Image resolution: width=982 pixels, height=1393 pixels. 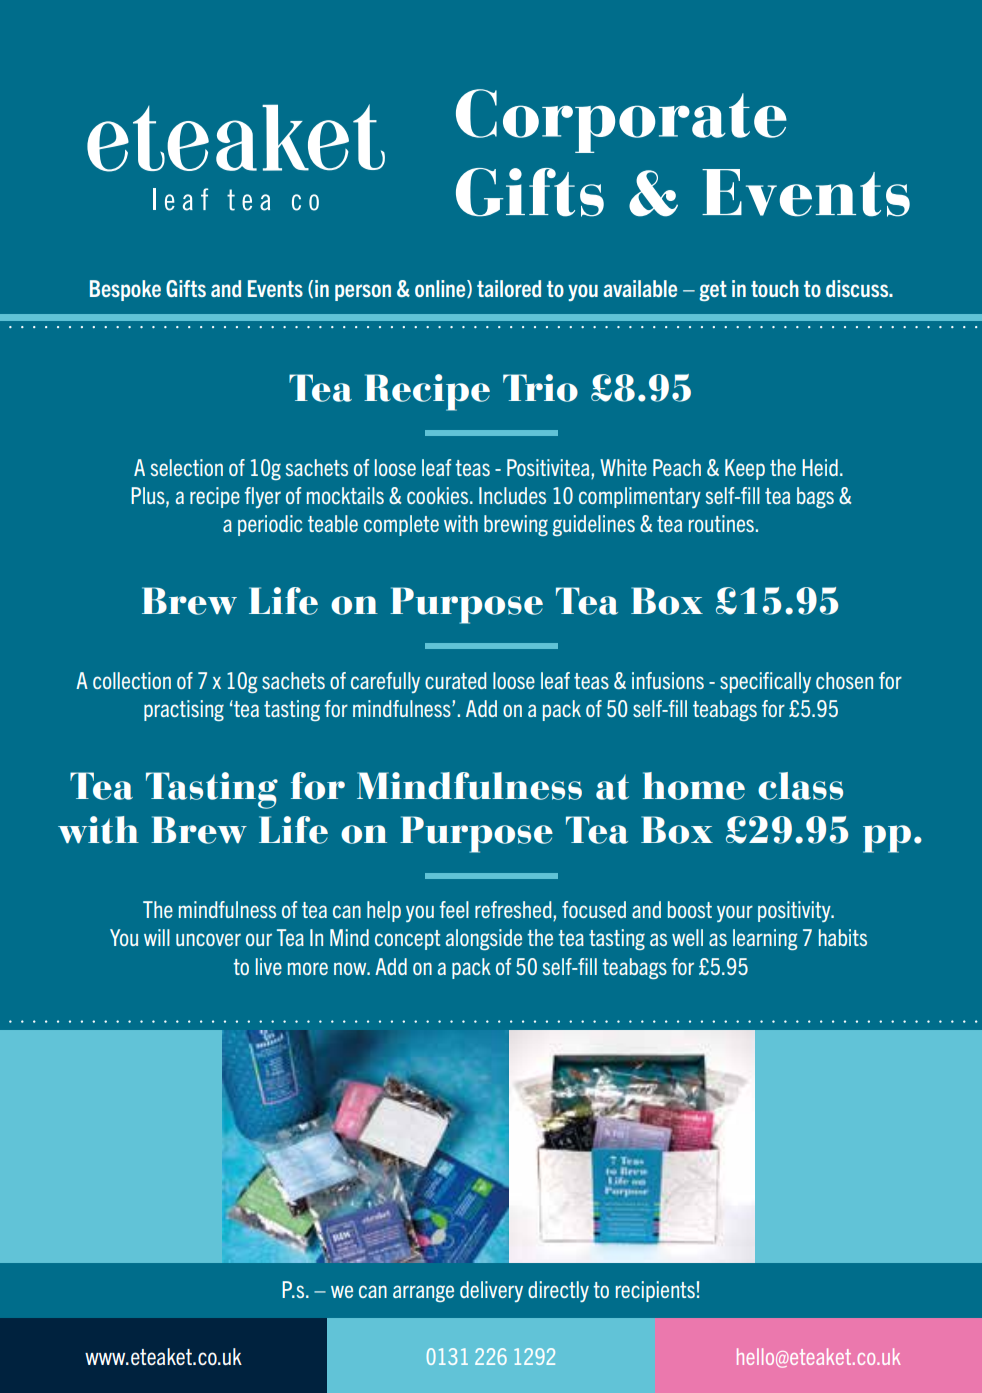 What do you see at coordinates (125, 290) in the page?
I see `Bespoke` at bounding box center [125, 290].
